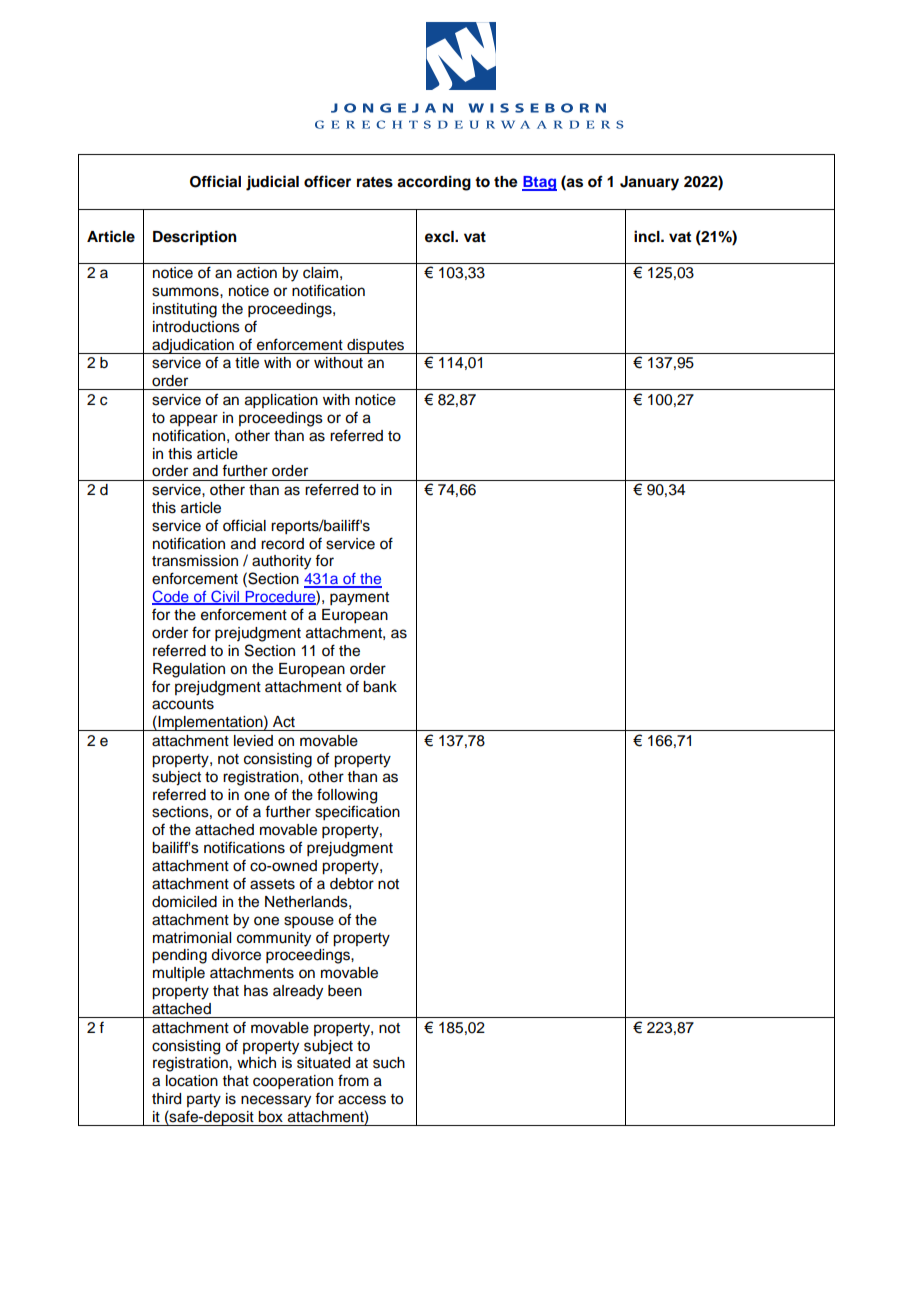 The image size is (924, 1308). What do you see at coordinates (380, 687) in the page?
I see `bank` at bounding box center [380, 687].
